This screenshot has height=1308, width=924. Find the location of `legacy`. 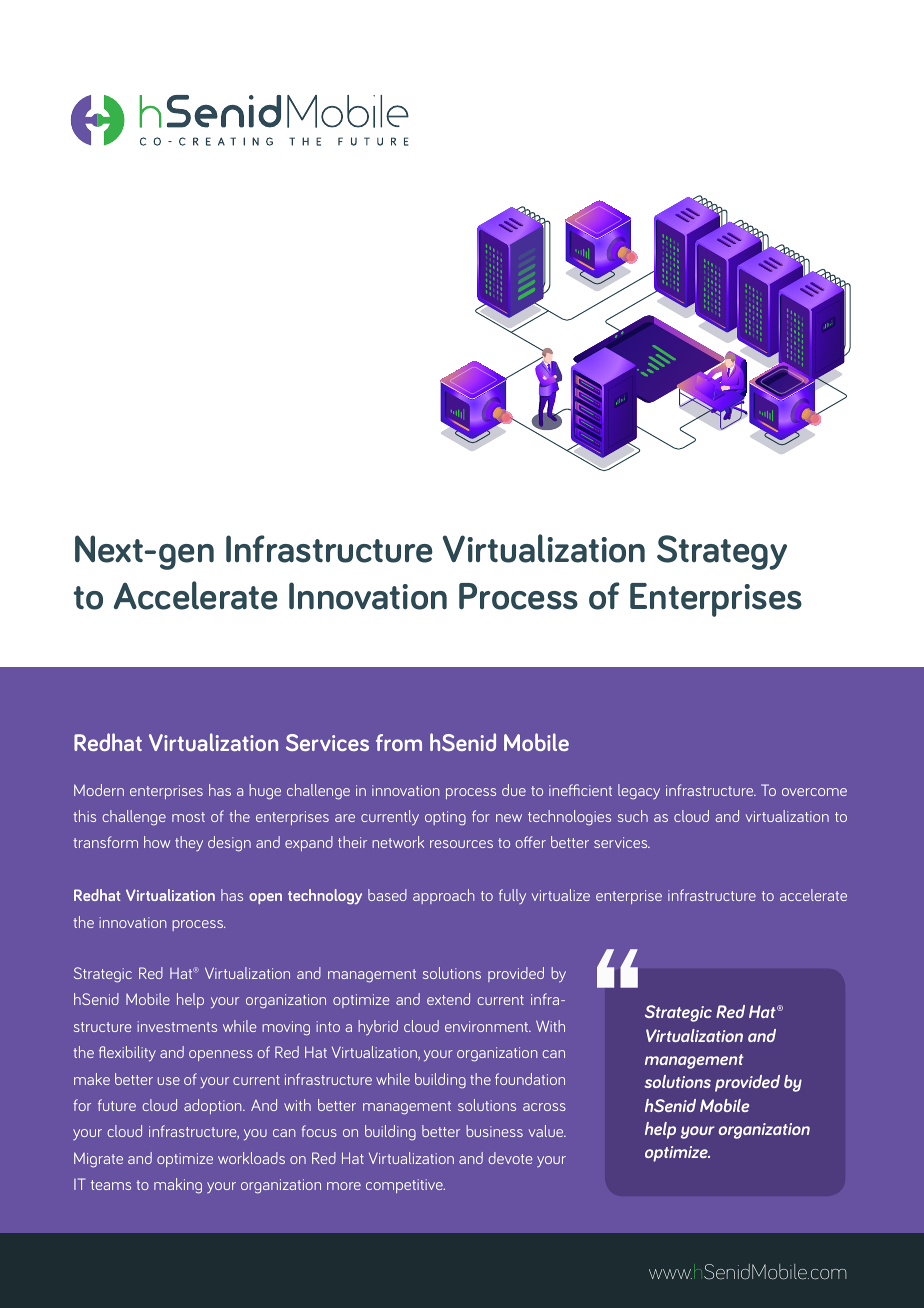

legacy is located at coordinates (639, 792).
